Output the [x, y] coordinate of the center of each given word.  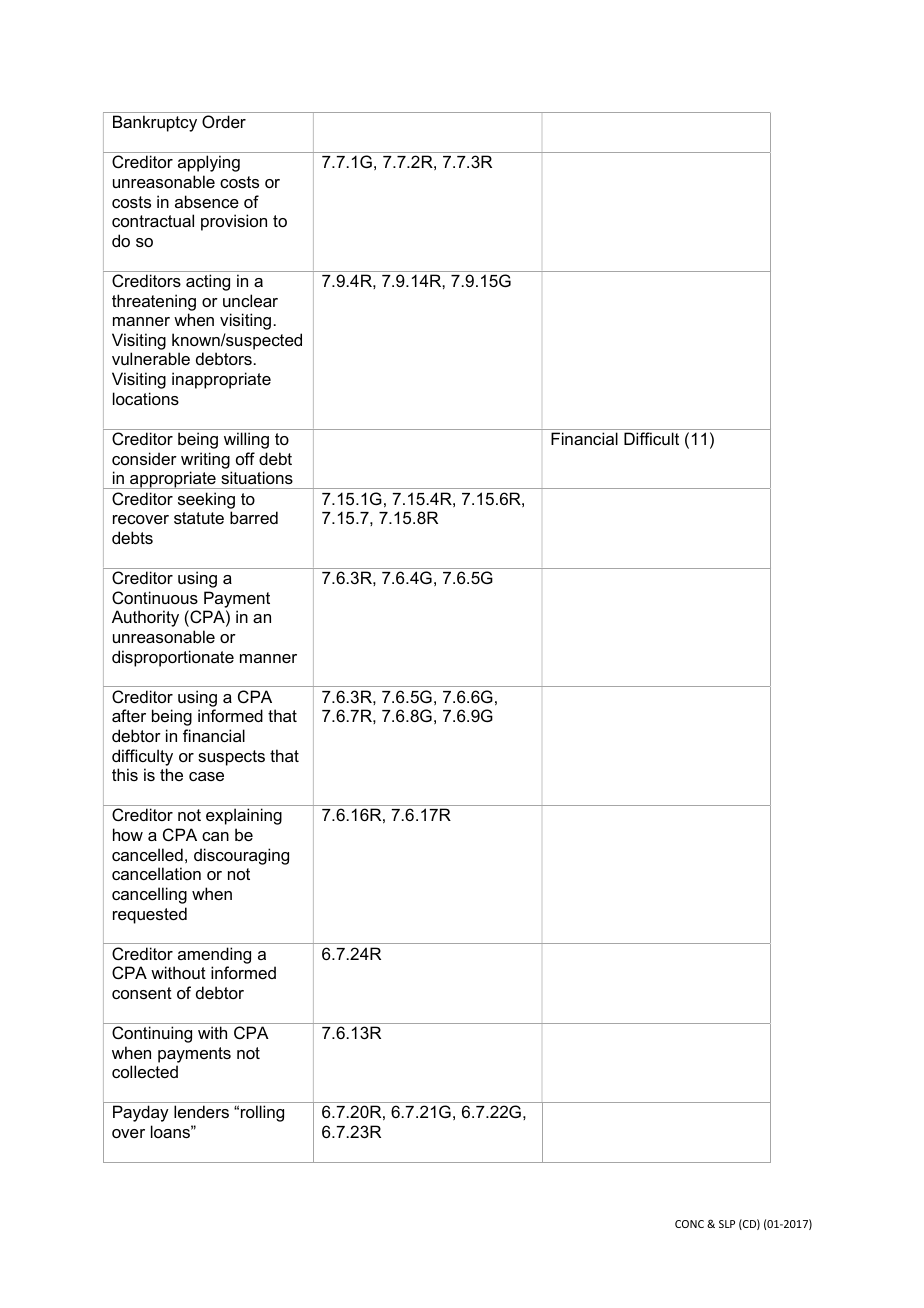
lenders [201, 1111]
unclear [250, 300]
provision [234, 222]
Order [224, 121]
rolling [262, 1113]
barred [254, 517]
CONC [689, 1224]
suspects [231, 758]
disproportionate [173, 658]
